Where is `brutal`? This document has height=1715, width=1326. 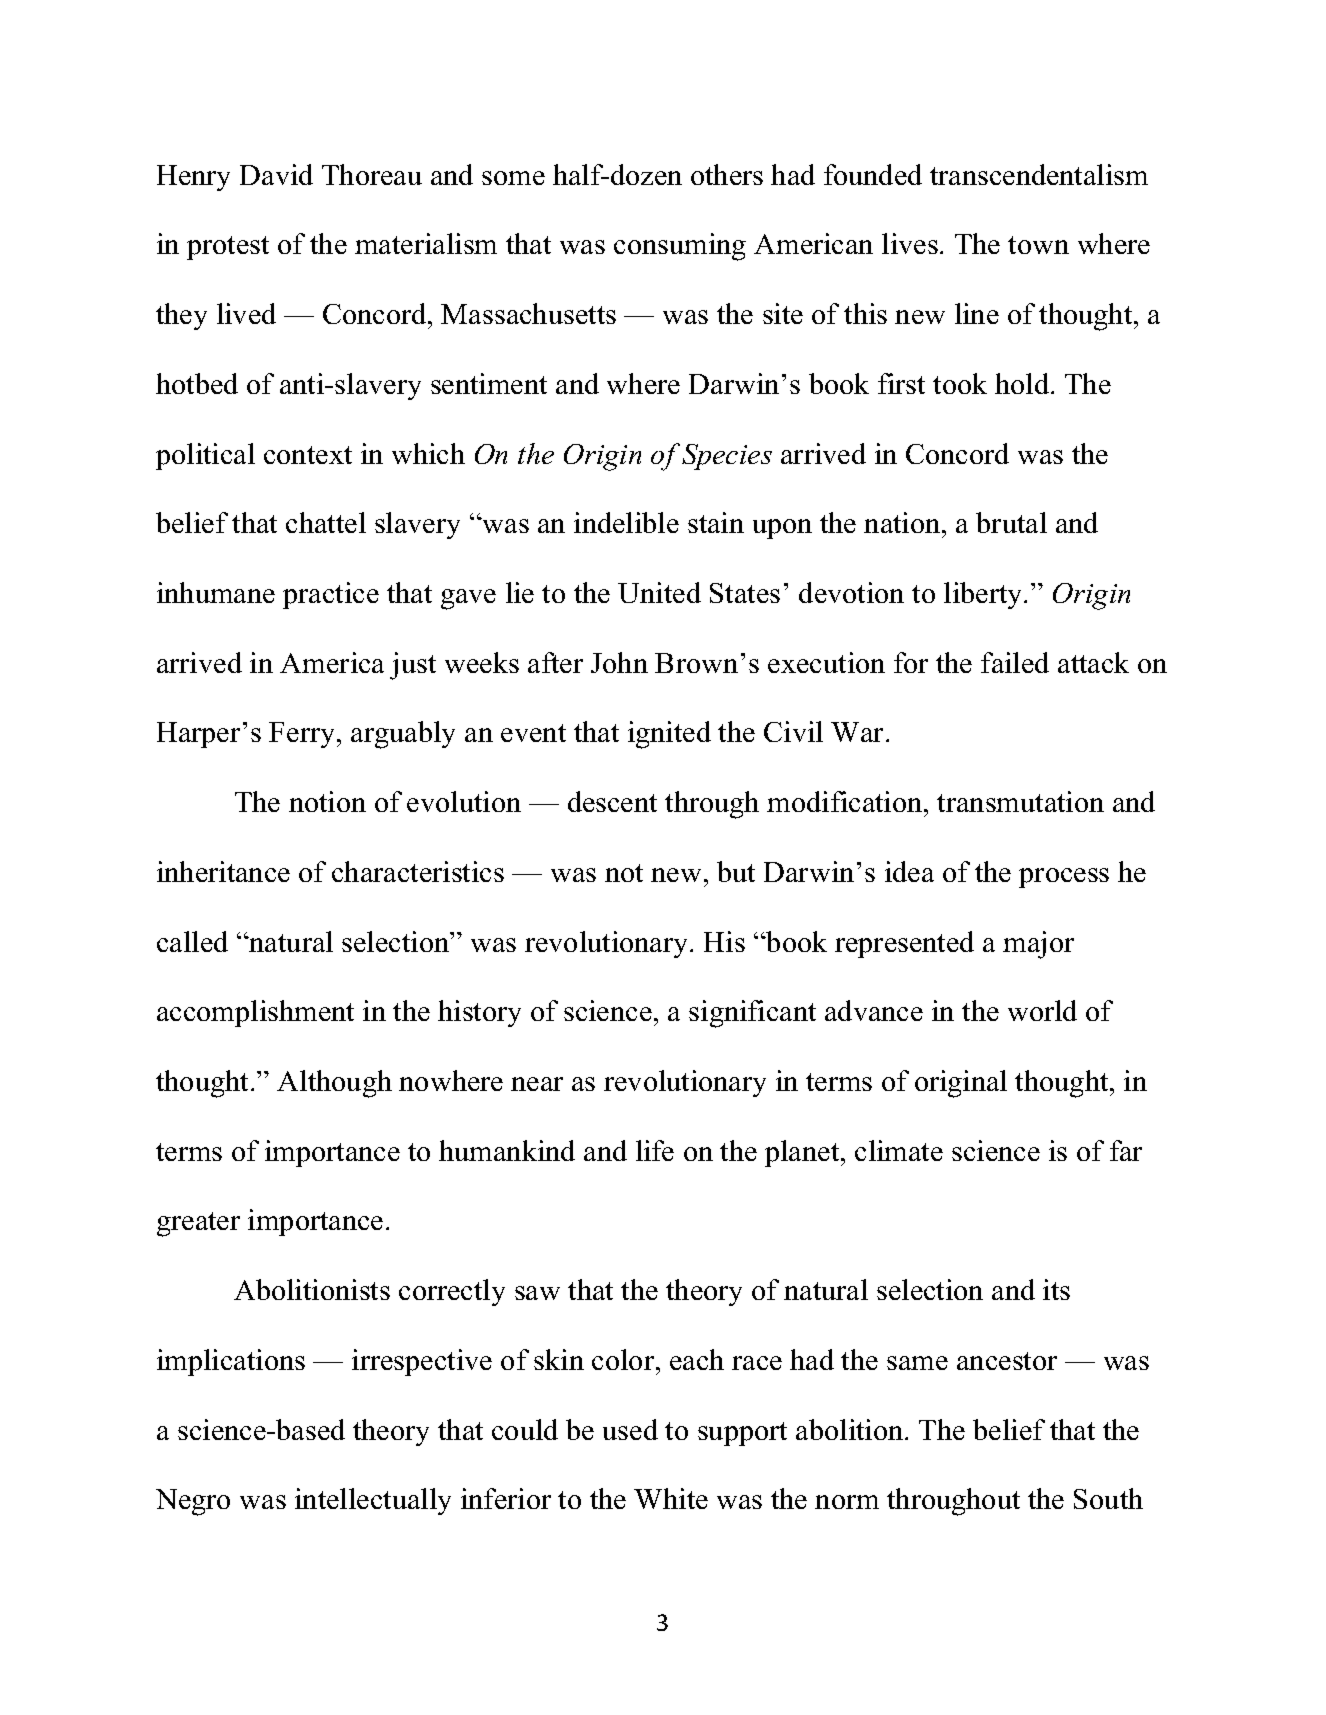 brutal is located at coordinates (1011, 522).
